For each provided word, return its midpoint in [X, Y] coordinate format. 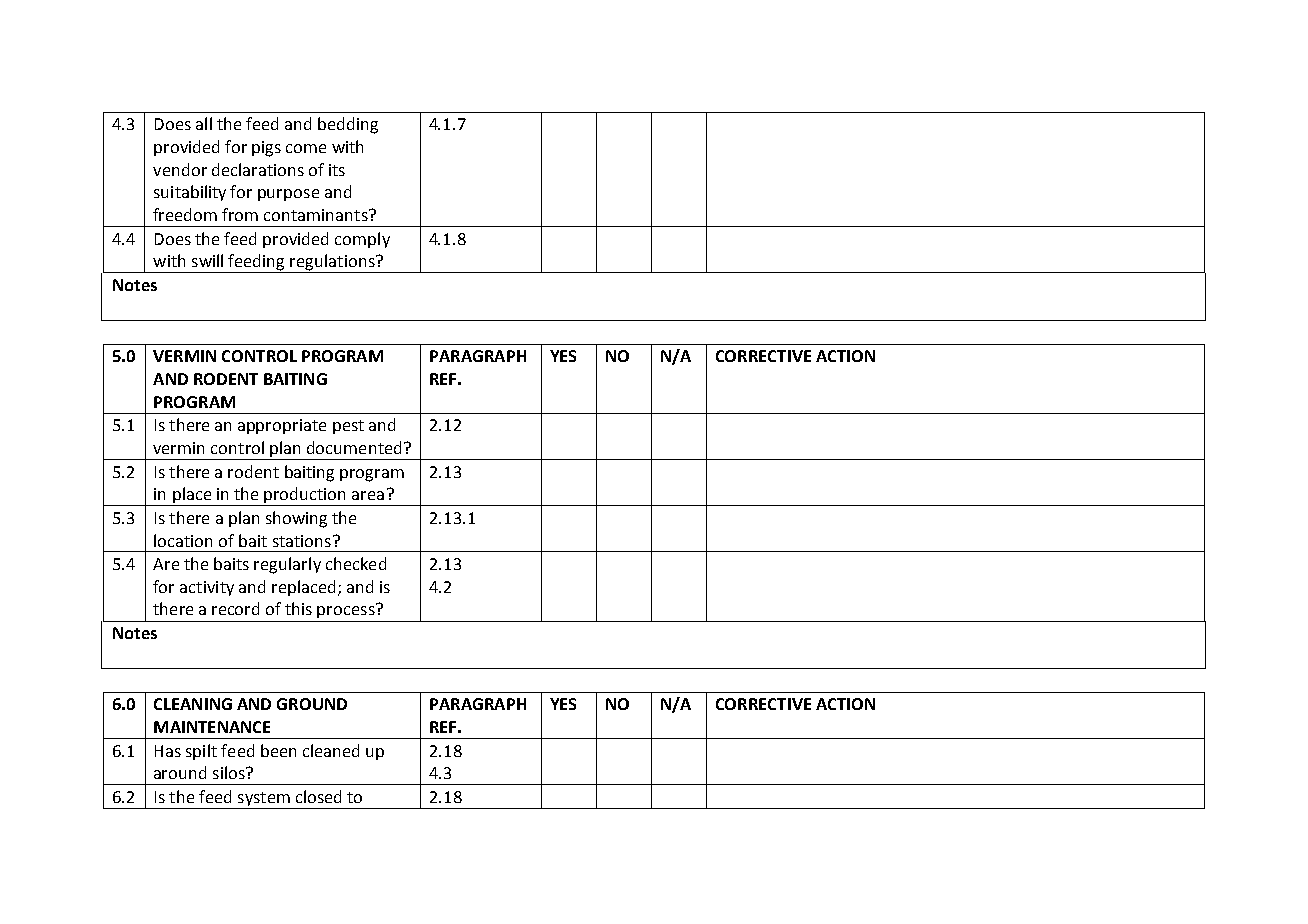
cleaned [331, 750]
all [204, 123]
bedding [348, 125]
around [180, 772]
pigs [266, 149]
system [264, 800]
